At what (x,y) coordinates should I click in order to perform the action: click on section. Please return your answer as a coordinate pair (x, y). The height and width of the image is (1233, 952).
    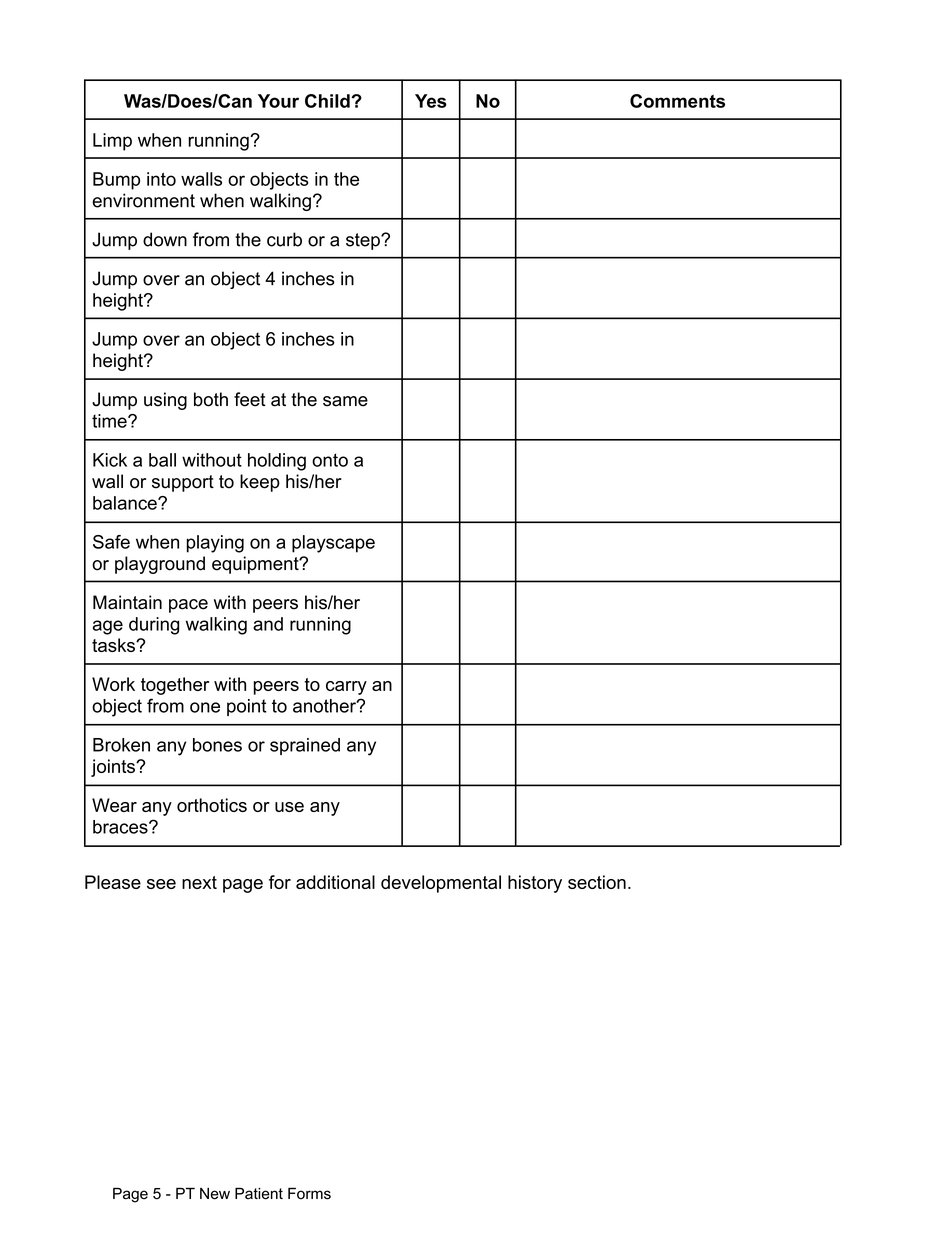
    Looking at the image, I should click on (597, 882).
